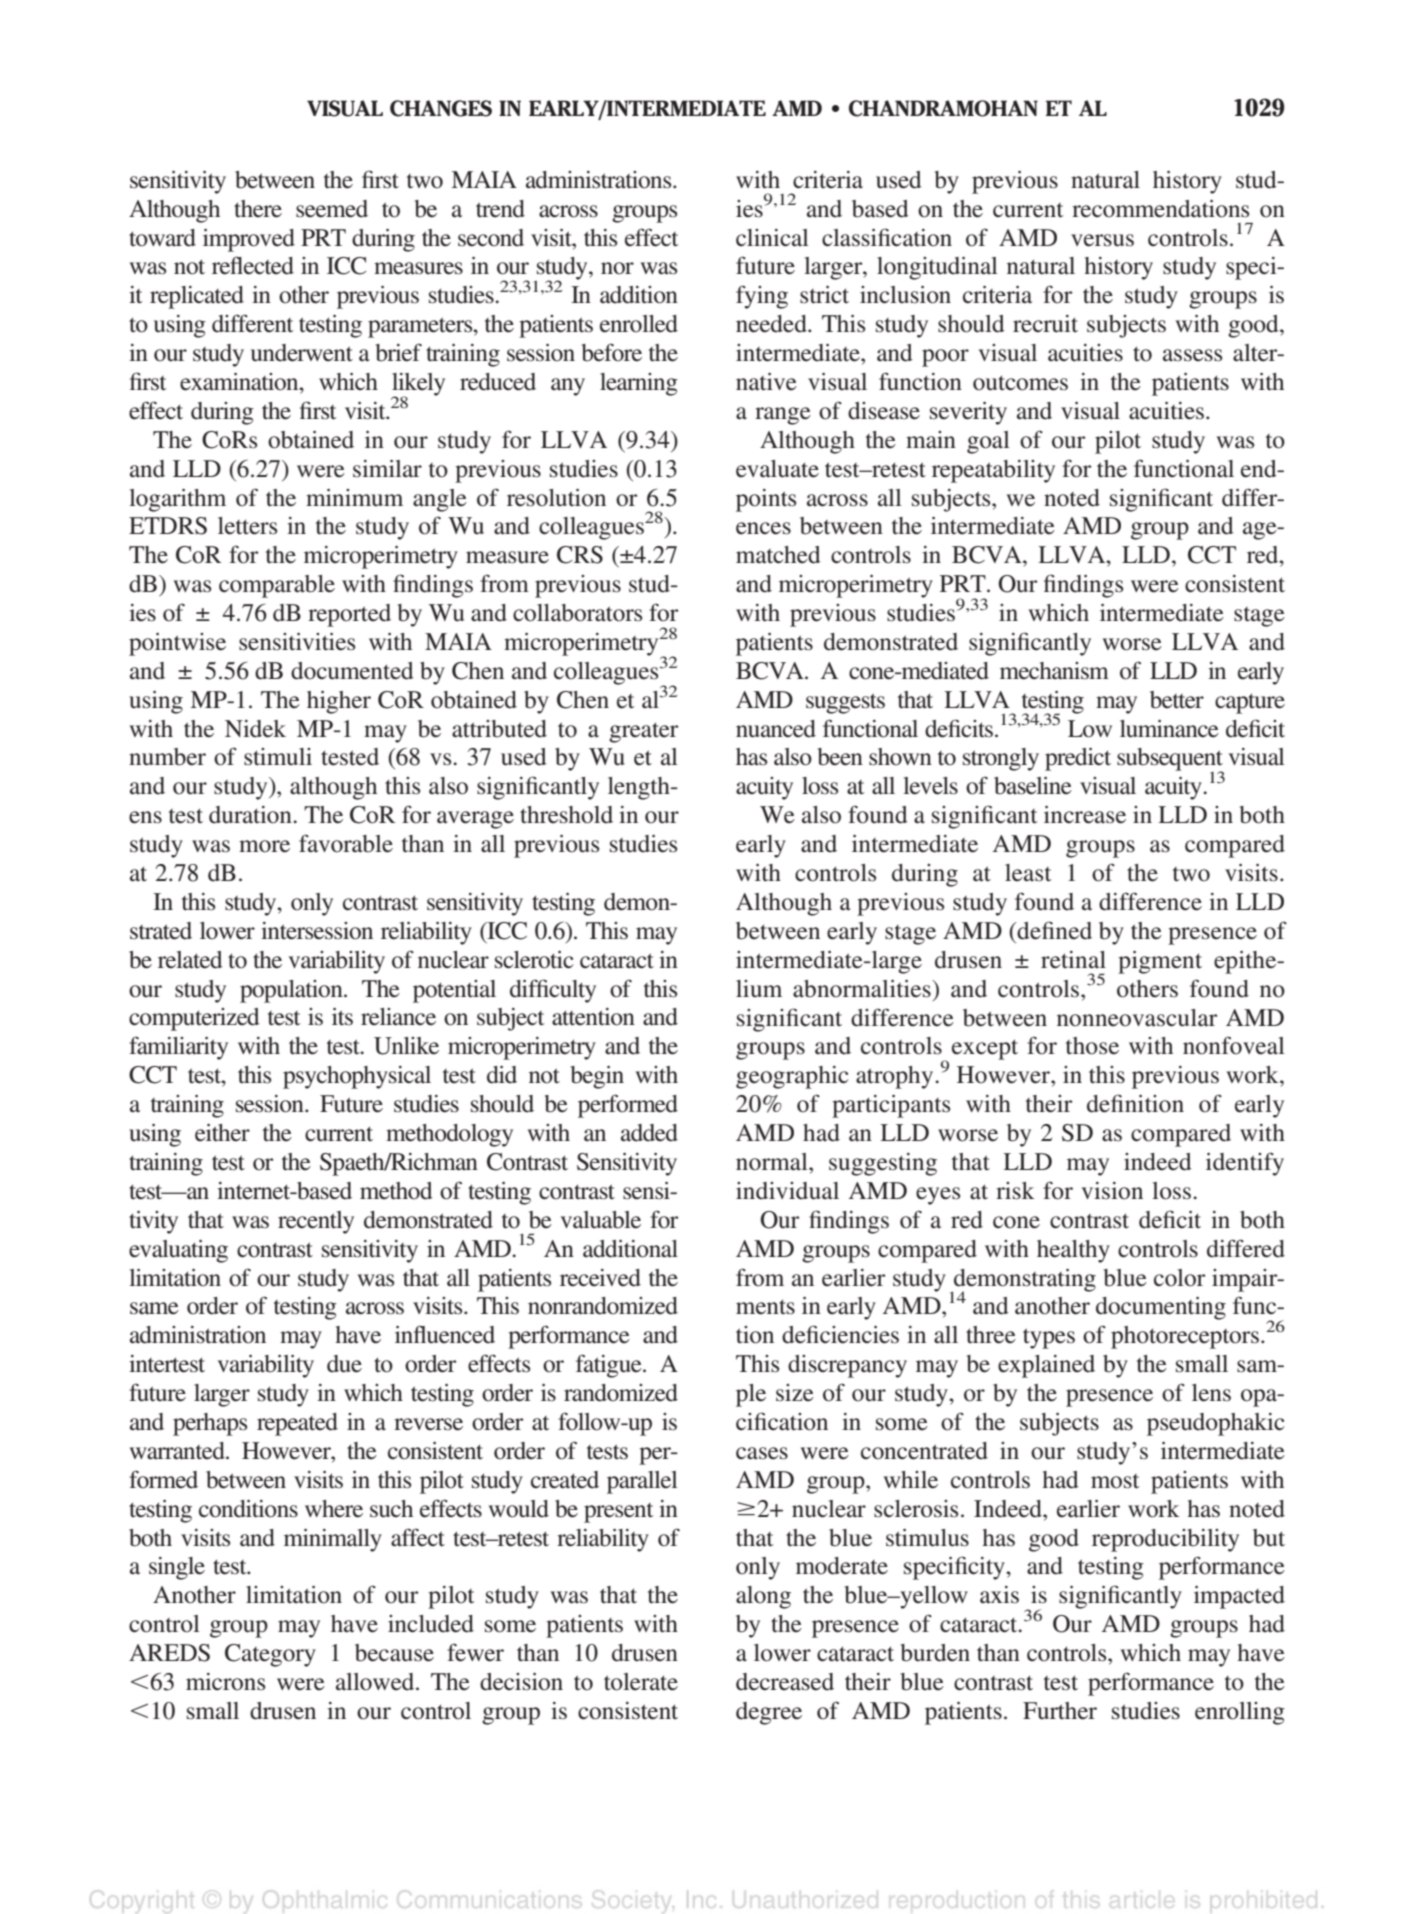  I want to click on stimuli, so click(278, 757).
